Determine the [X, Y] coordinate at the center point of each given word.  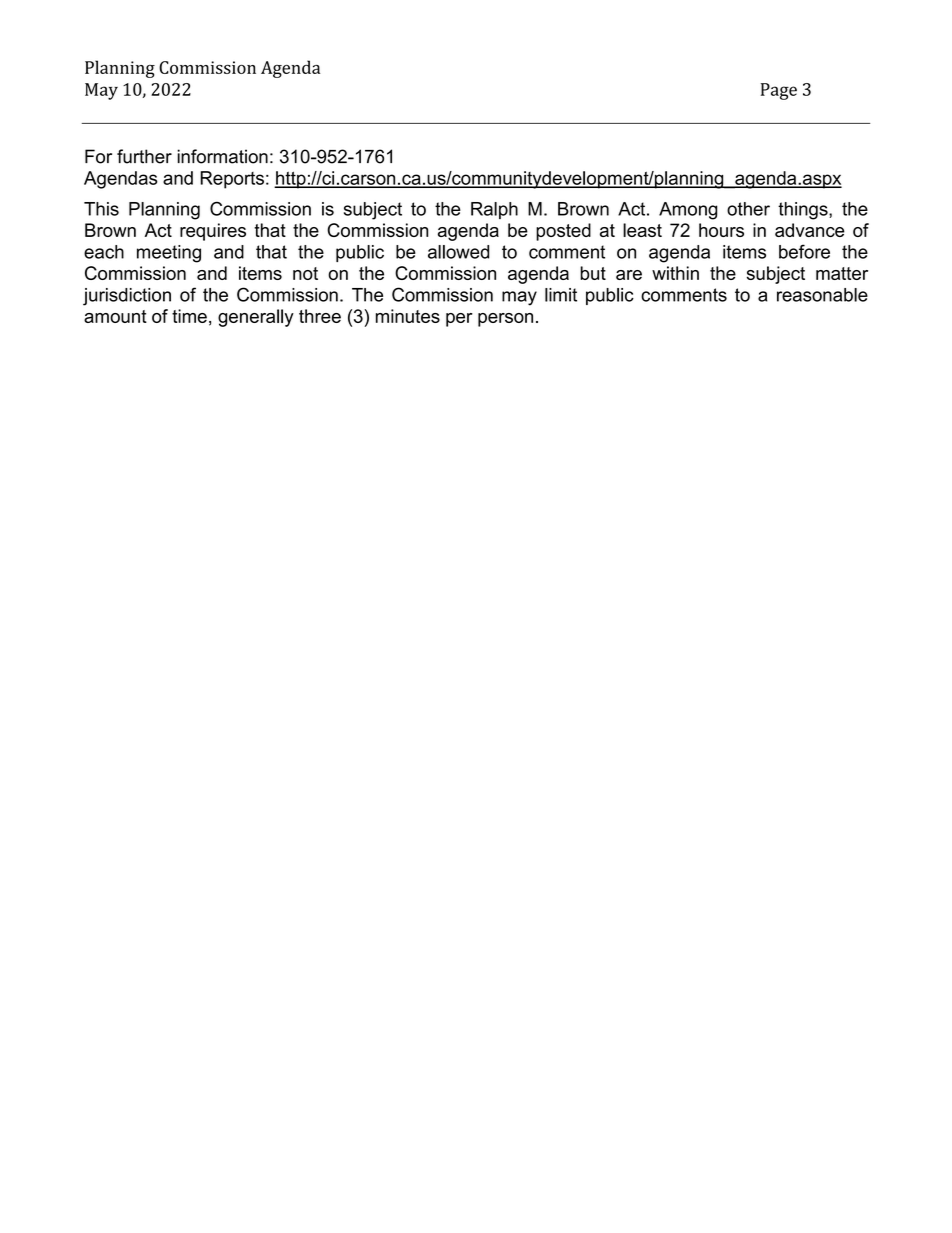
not [305, 273]
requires [213, 232]
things [804, 211]
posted [563, 232]
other [748, 209]
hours [721, 230]
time [189, 316]
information [222, 156]
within [675, 273]
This [101, 209]
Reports [232, 180]
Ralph [494, 210]
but [593, 273]
